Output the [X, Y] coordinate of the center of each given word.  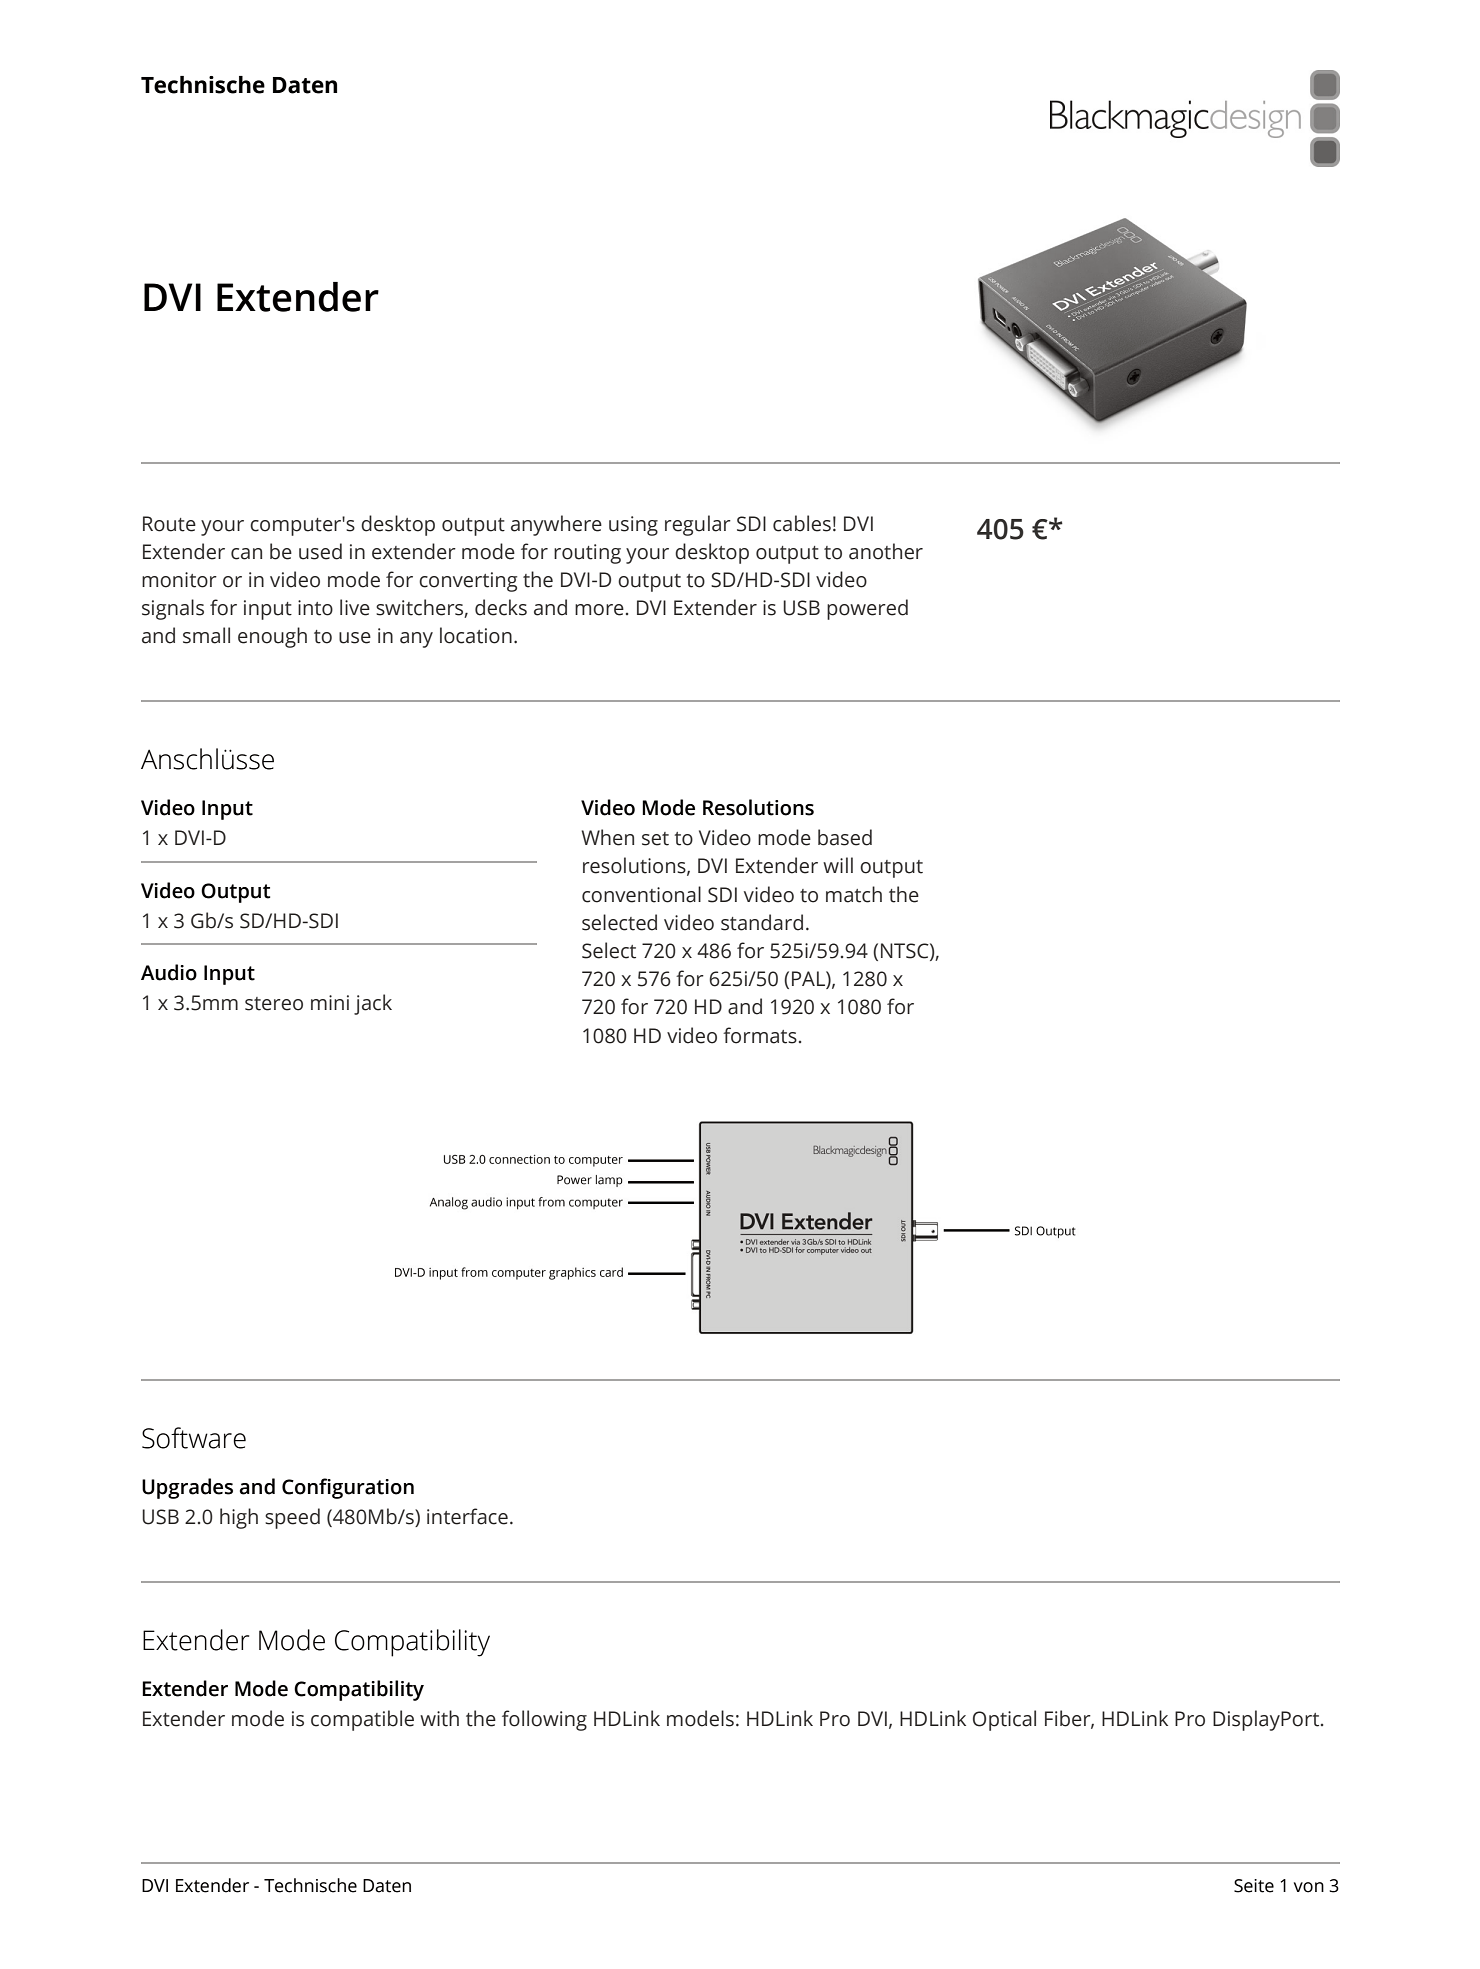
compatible [362, 1720]
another [886, 551]
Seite [1254, 1886]
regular [698, 525]
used [320, 551]
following [544, 1720]
